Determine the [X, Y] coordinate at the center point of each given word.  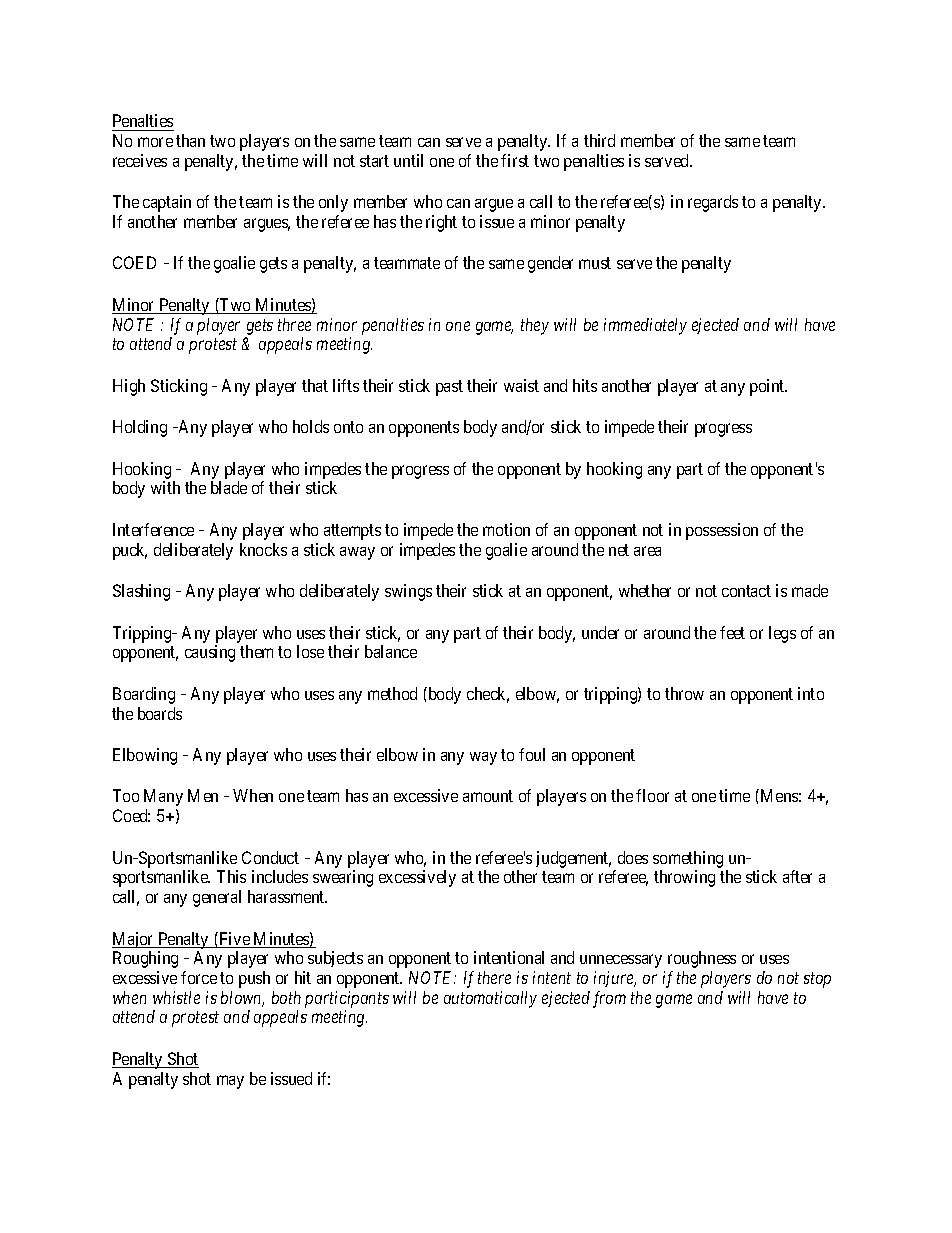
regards [713, 203]
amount [488, 796]
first [515, 160]
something [688, 859]
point [768, 387]
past [449, 388]
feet [732, 632]
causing [210, 653]
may [230, 1082]
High [129, 387]
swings [408, 592]
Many [163, 797]
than [190, 140]
